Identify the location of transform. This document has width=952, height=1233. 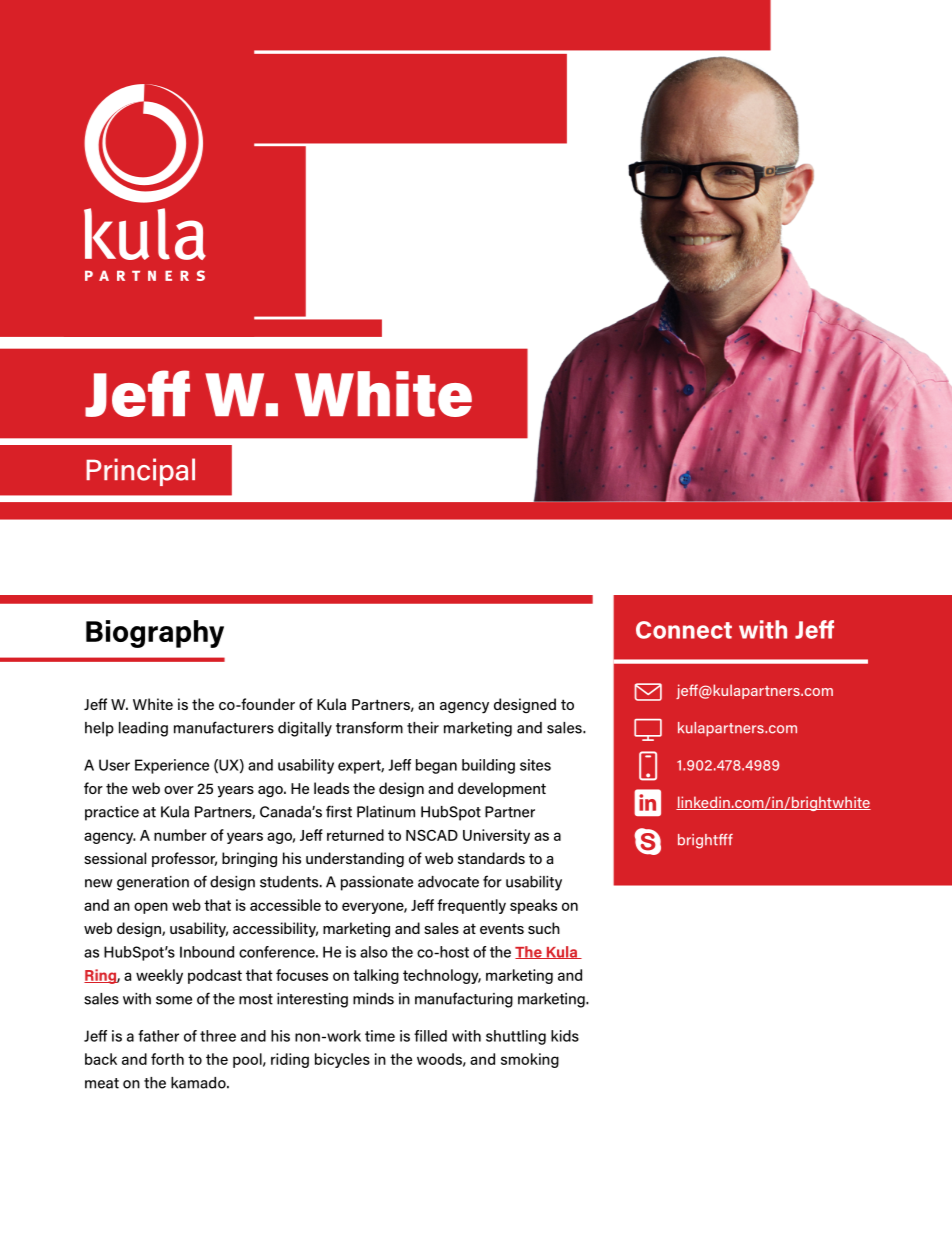
(369, 727).
